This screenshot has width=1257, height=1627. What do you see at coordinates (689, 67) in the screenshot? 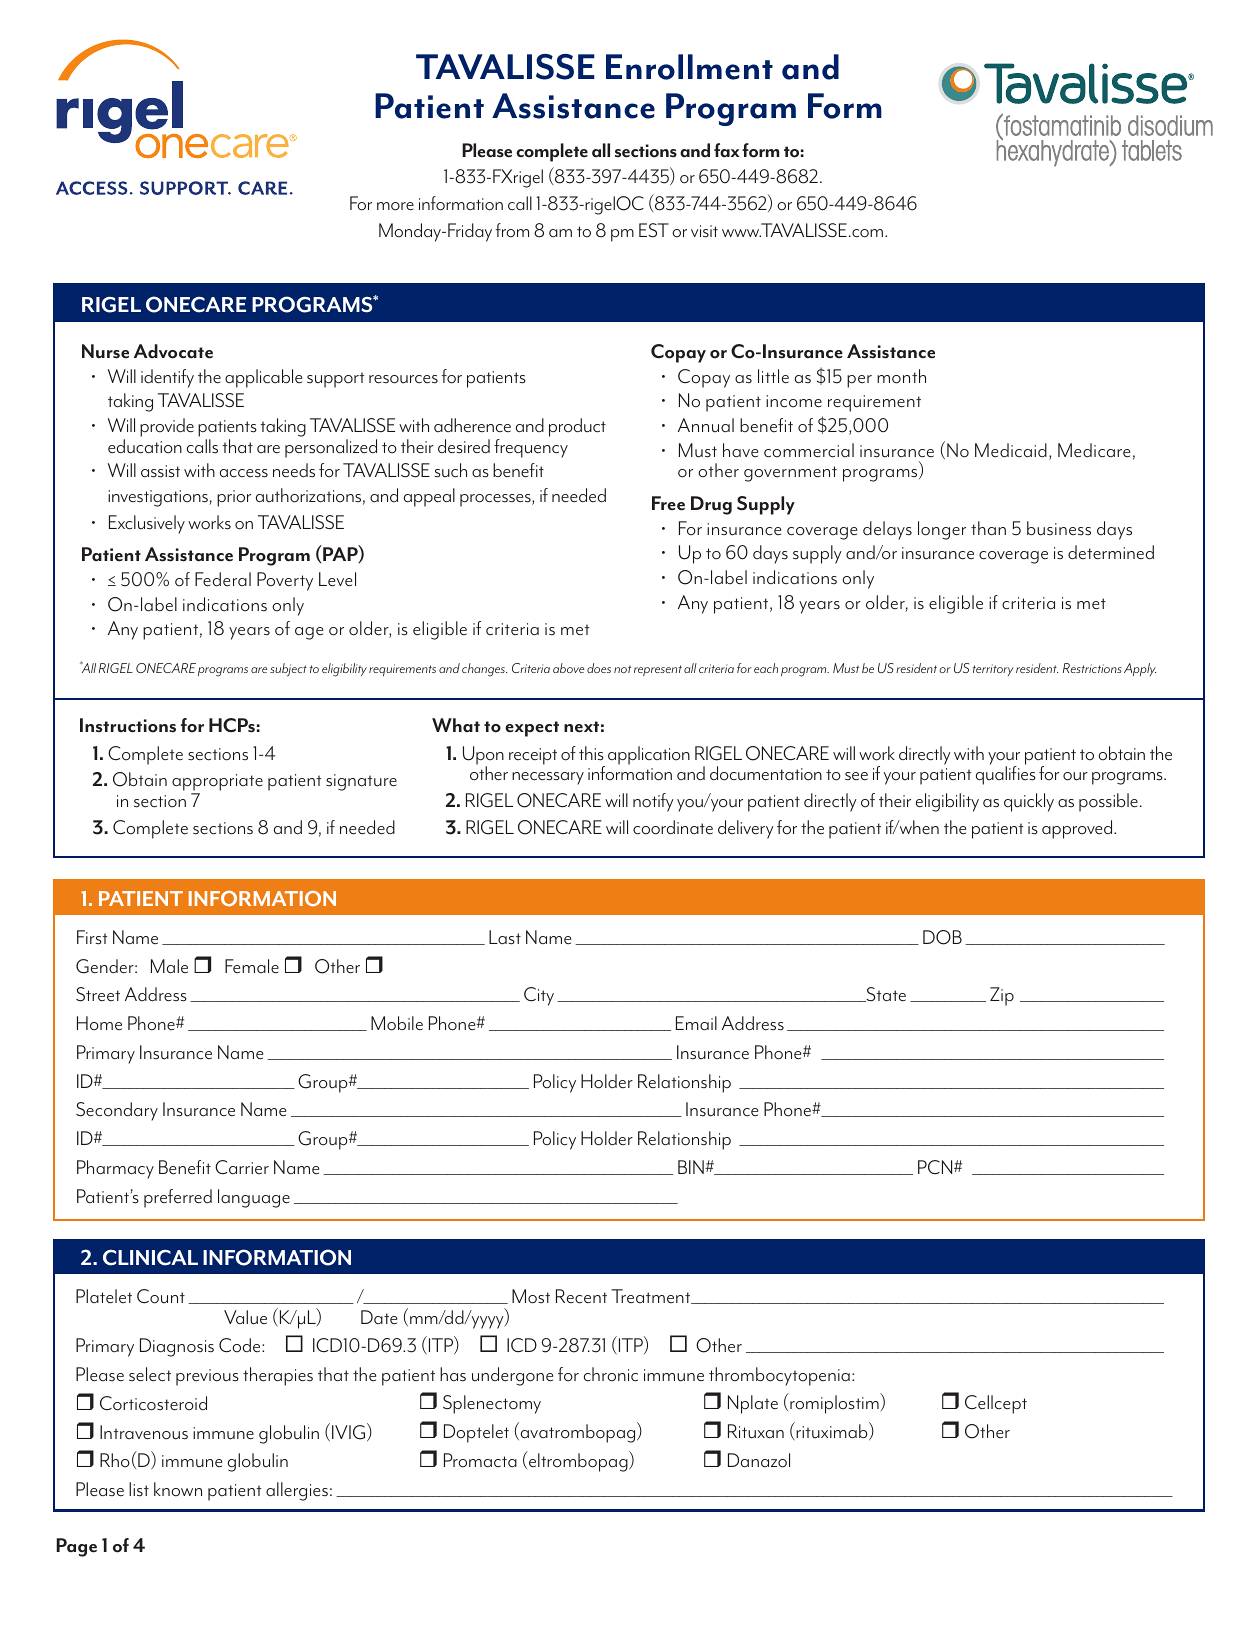
I see `Enrollment` at bounding box center [689, 67].
